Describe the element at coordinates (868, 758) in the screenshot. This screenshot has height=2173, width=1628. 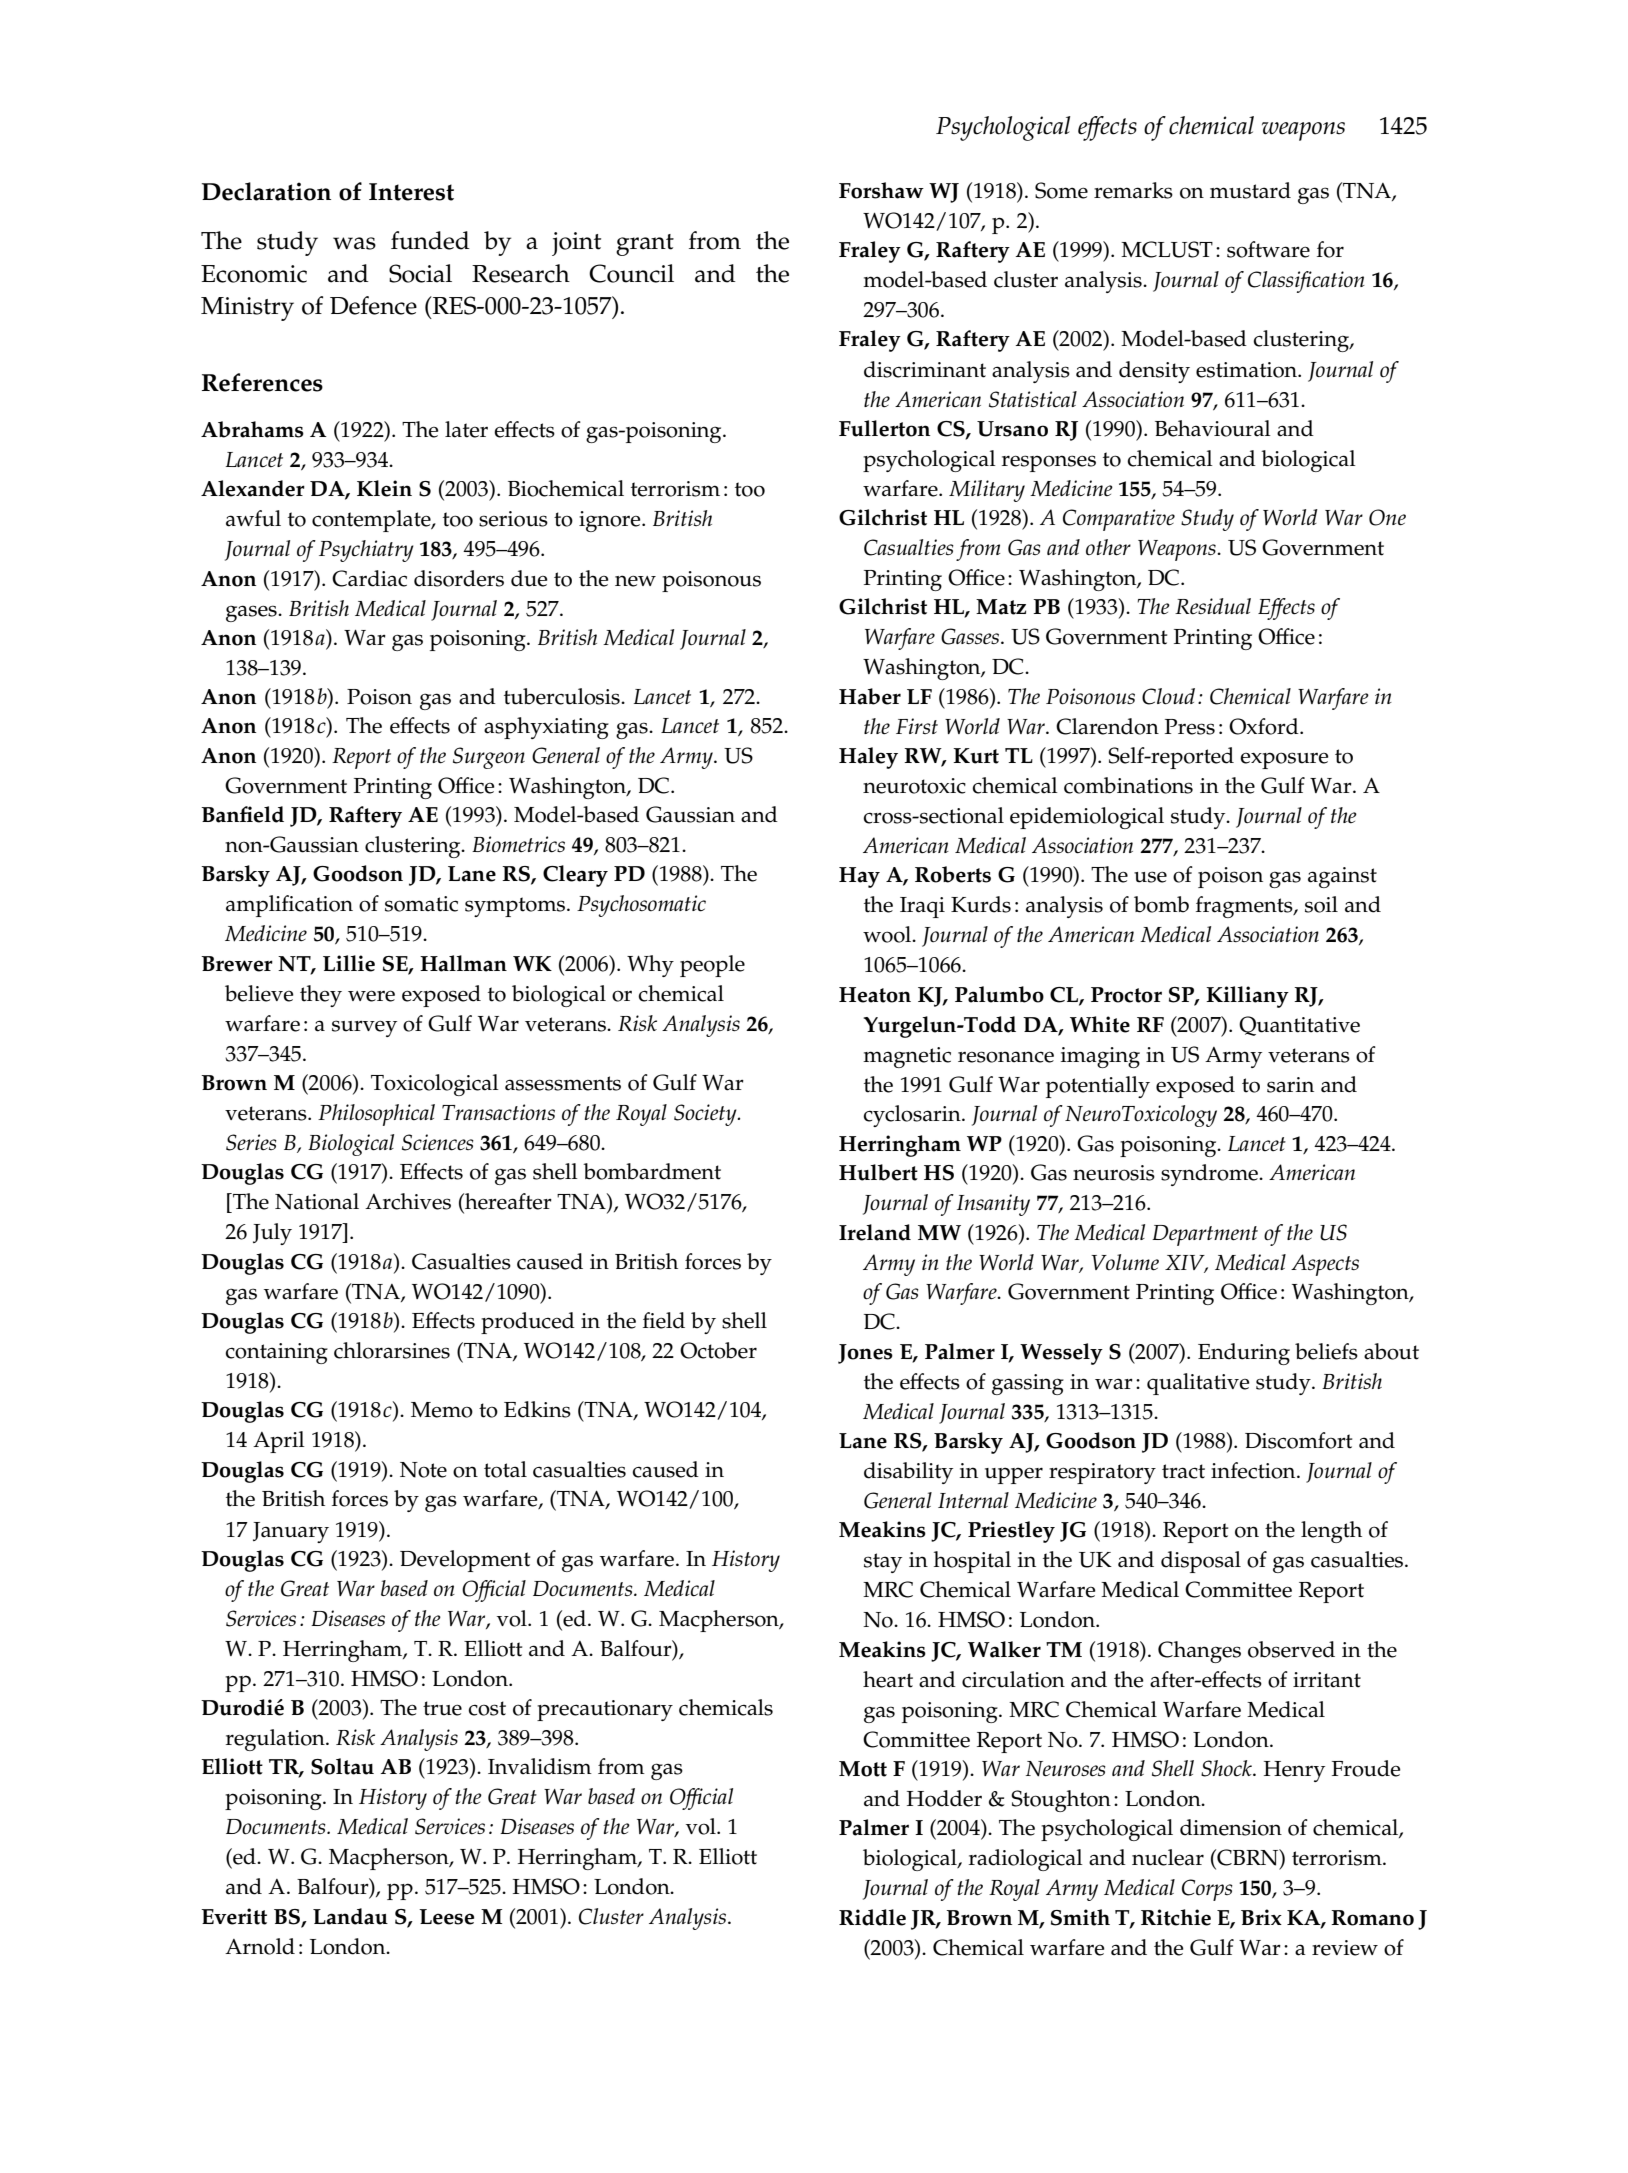
I see `Haley` at that location.
